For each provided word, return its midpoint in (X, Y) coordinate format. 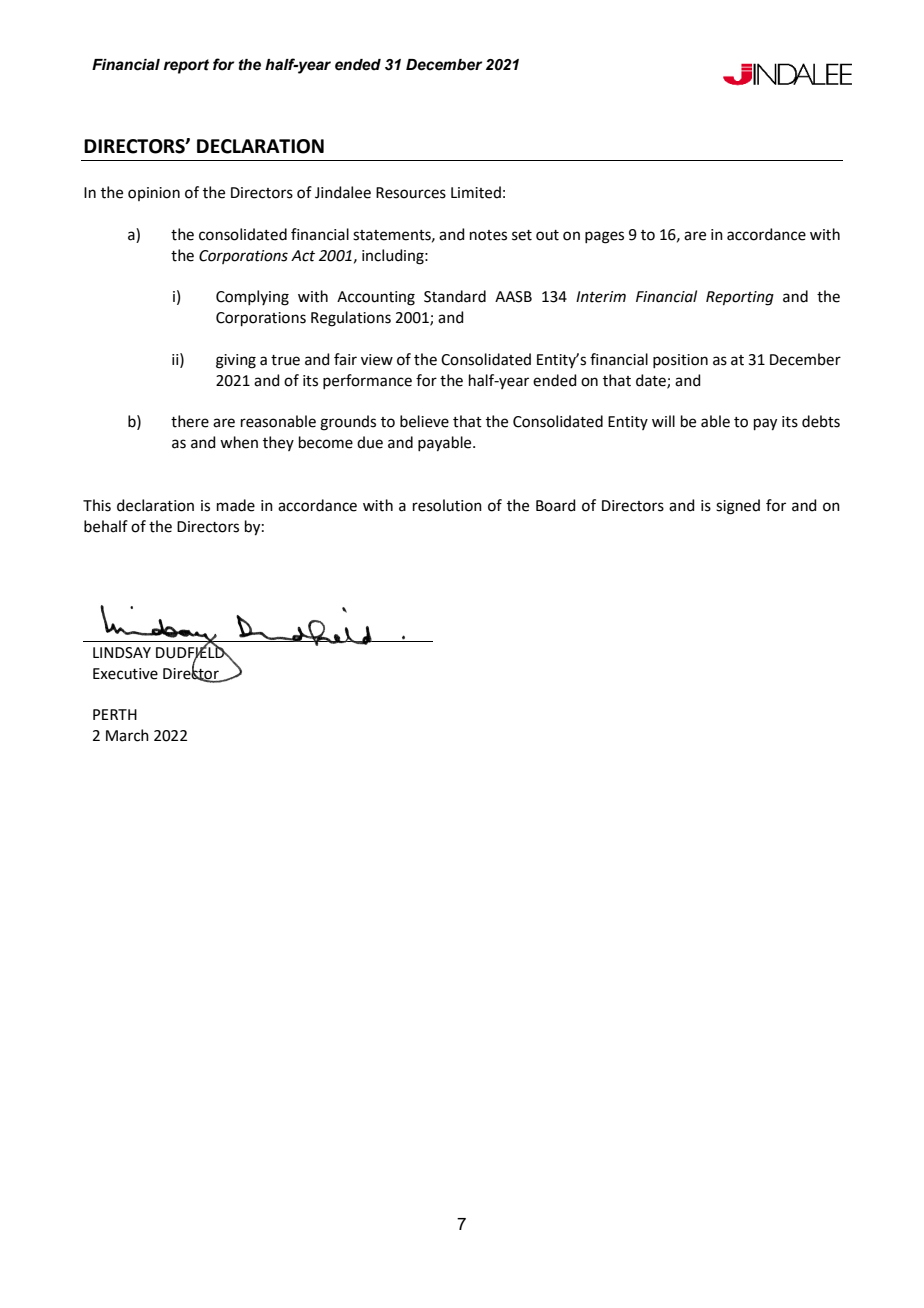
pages (604, 237)
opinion (154, 194)
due (370, 442)
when (239, 442)
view (377, 360)
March (127, 735)
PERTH (115, 714)
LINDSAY (122, 653)
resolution (447, 505)
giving (236, 361)
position (680, 361)
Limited (476, 192)
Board (556, 505)
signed (738, 507)
